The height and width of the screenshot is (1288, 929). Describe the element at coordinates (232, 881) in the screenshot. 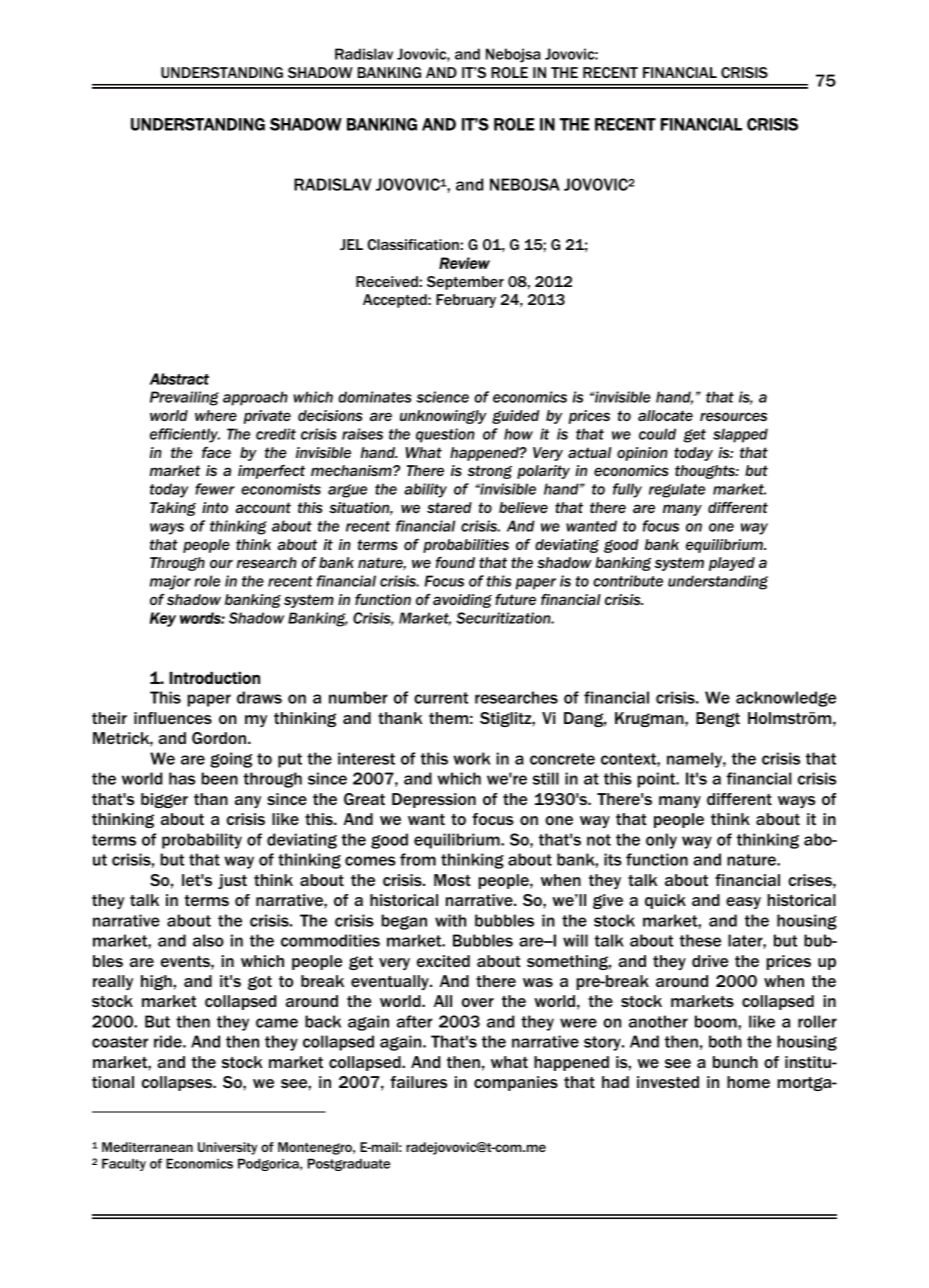

I see `just` at that location.
